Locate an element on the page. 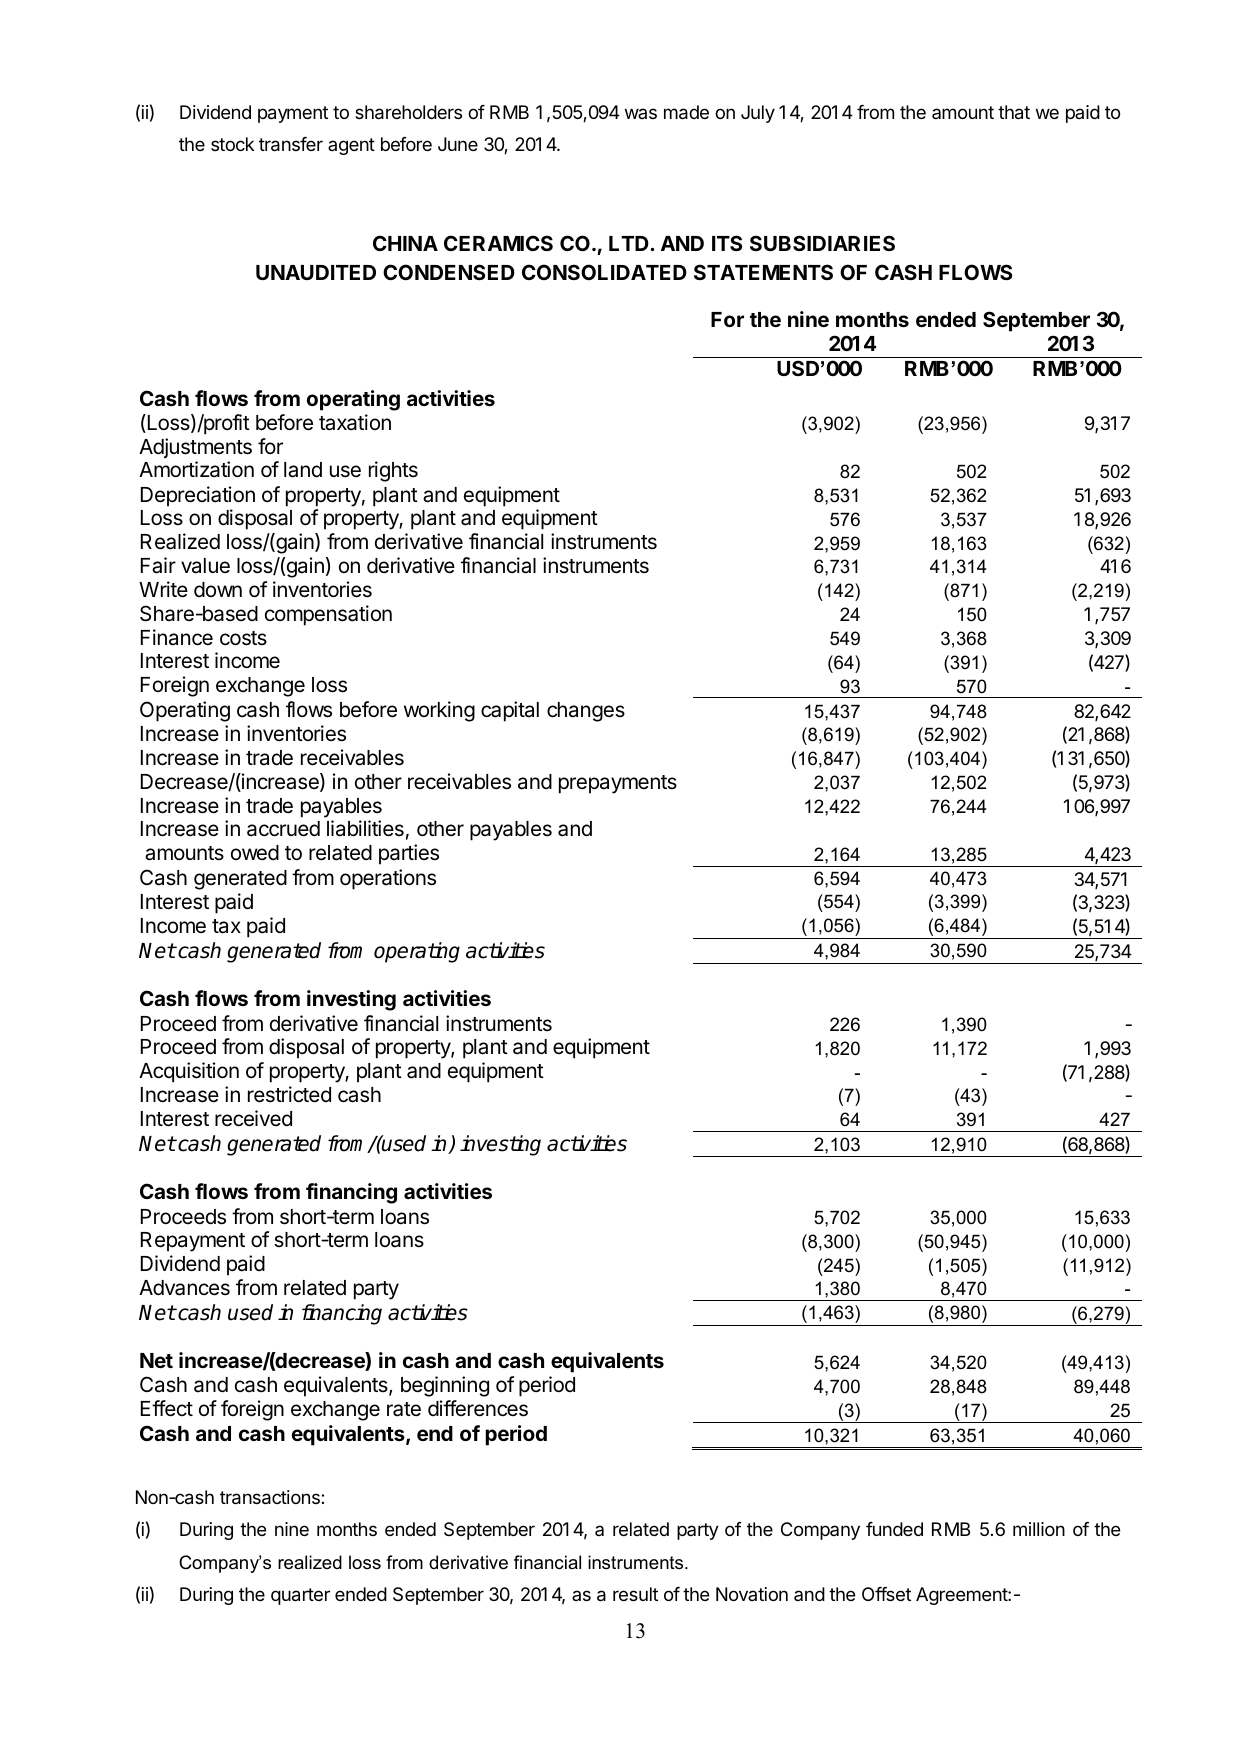 This image has height=1746, width=1235. was is located at coordinates (641, 113).
